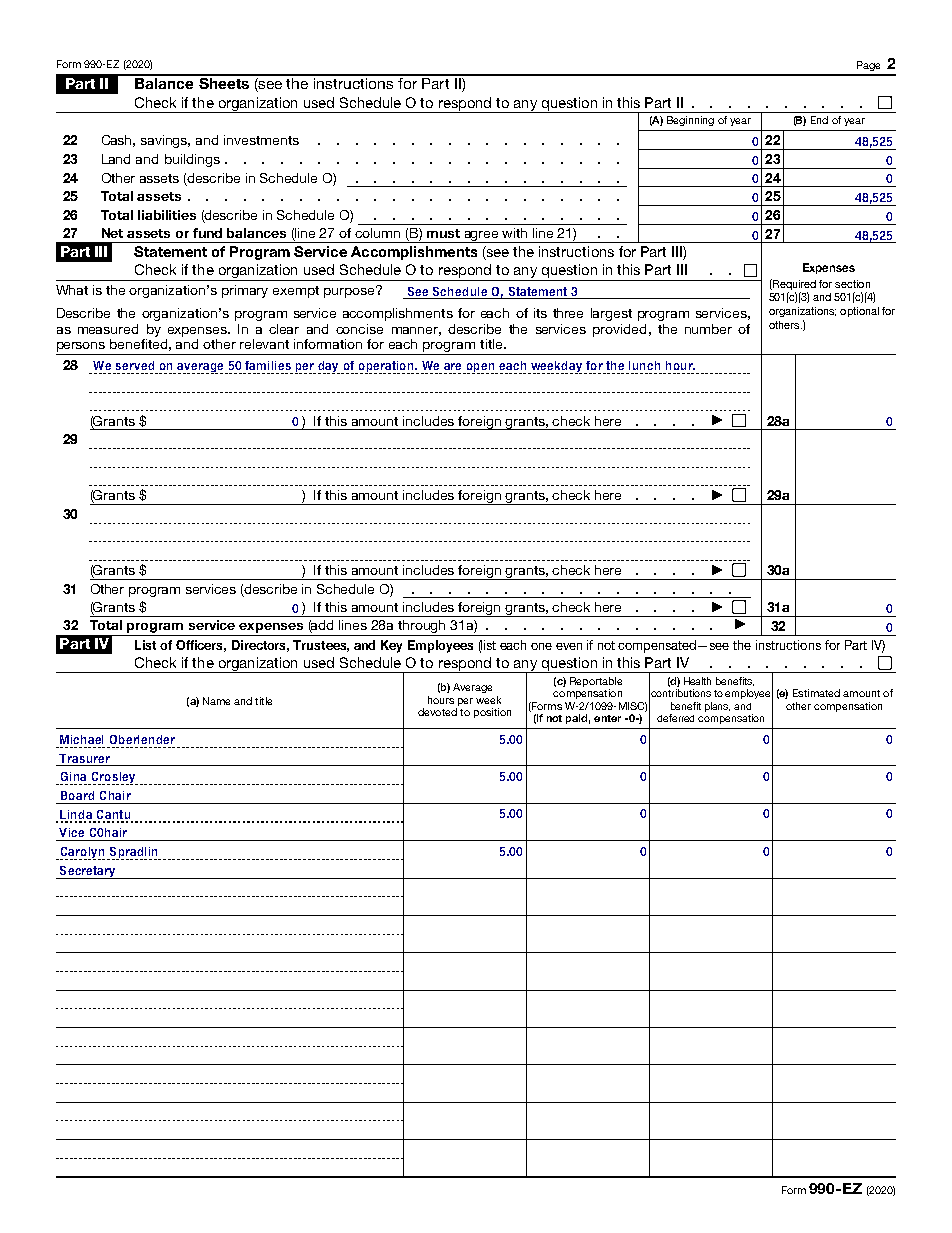 This screenshot has height=1233, width=952. I want to click on Page, so click(868, 66).
